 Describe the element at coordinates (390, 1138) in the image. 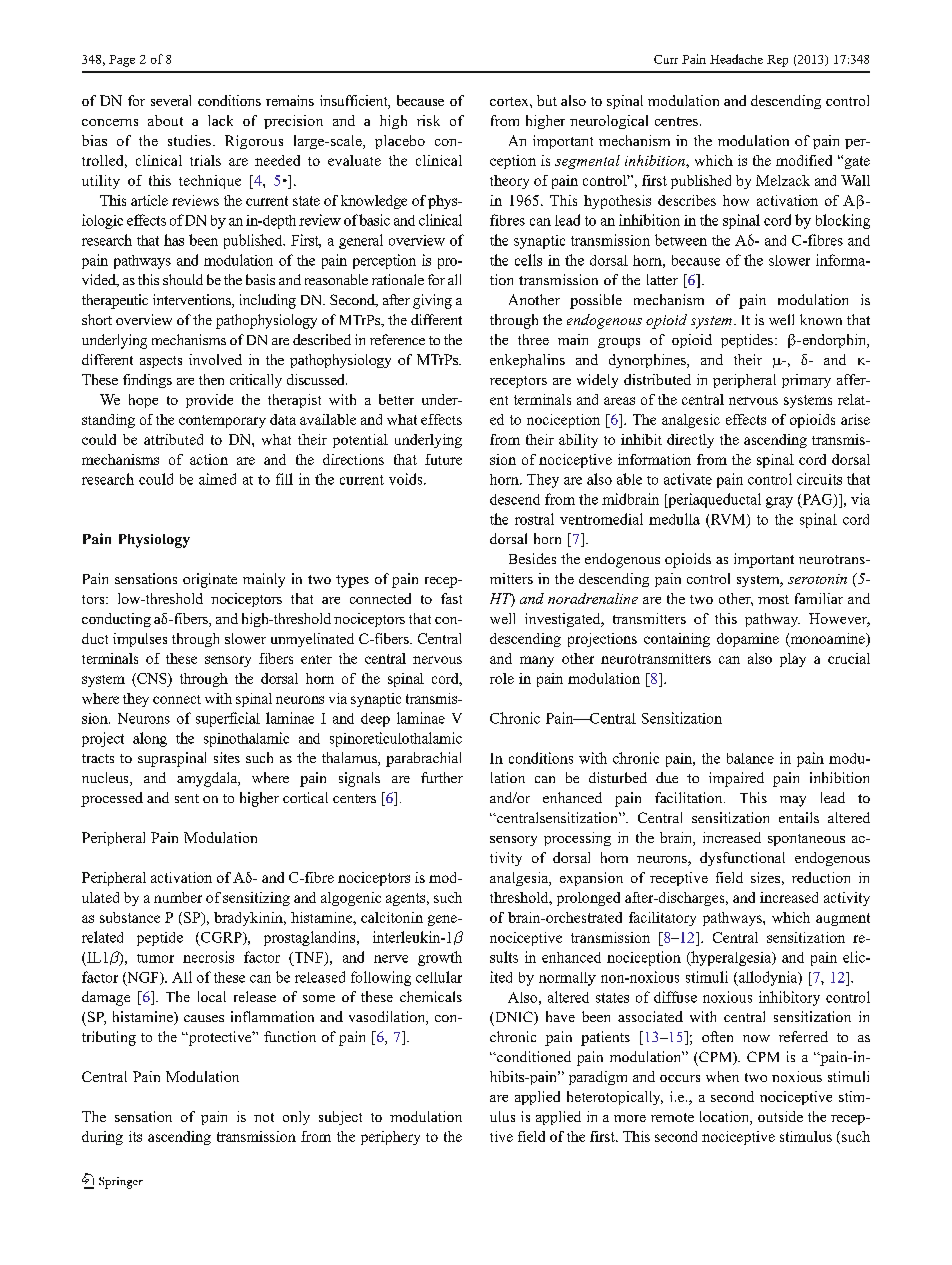

I see `periphery` at that location.
